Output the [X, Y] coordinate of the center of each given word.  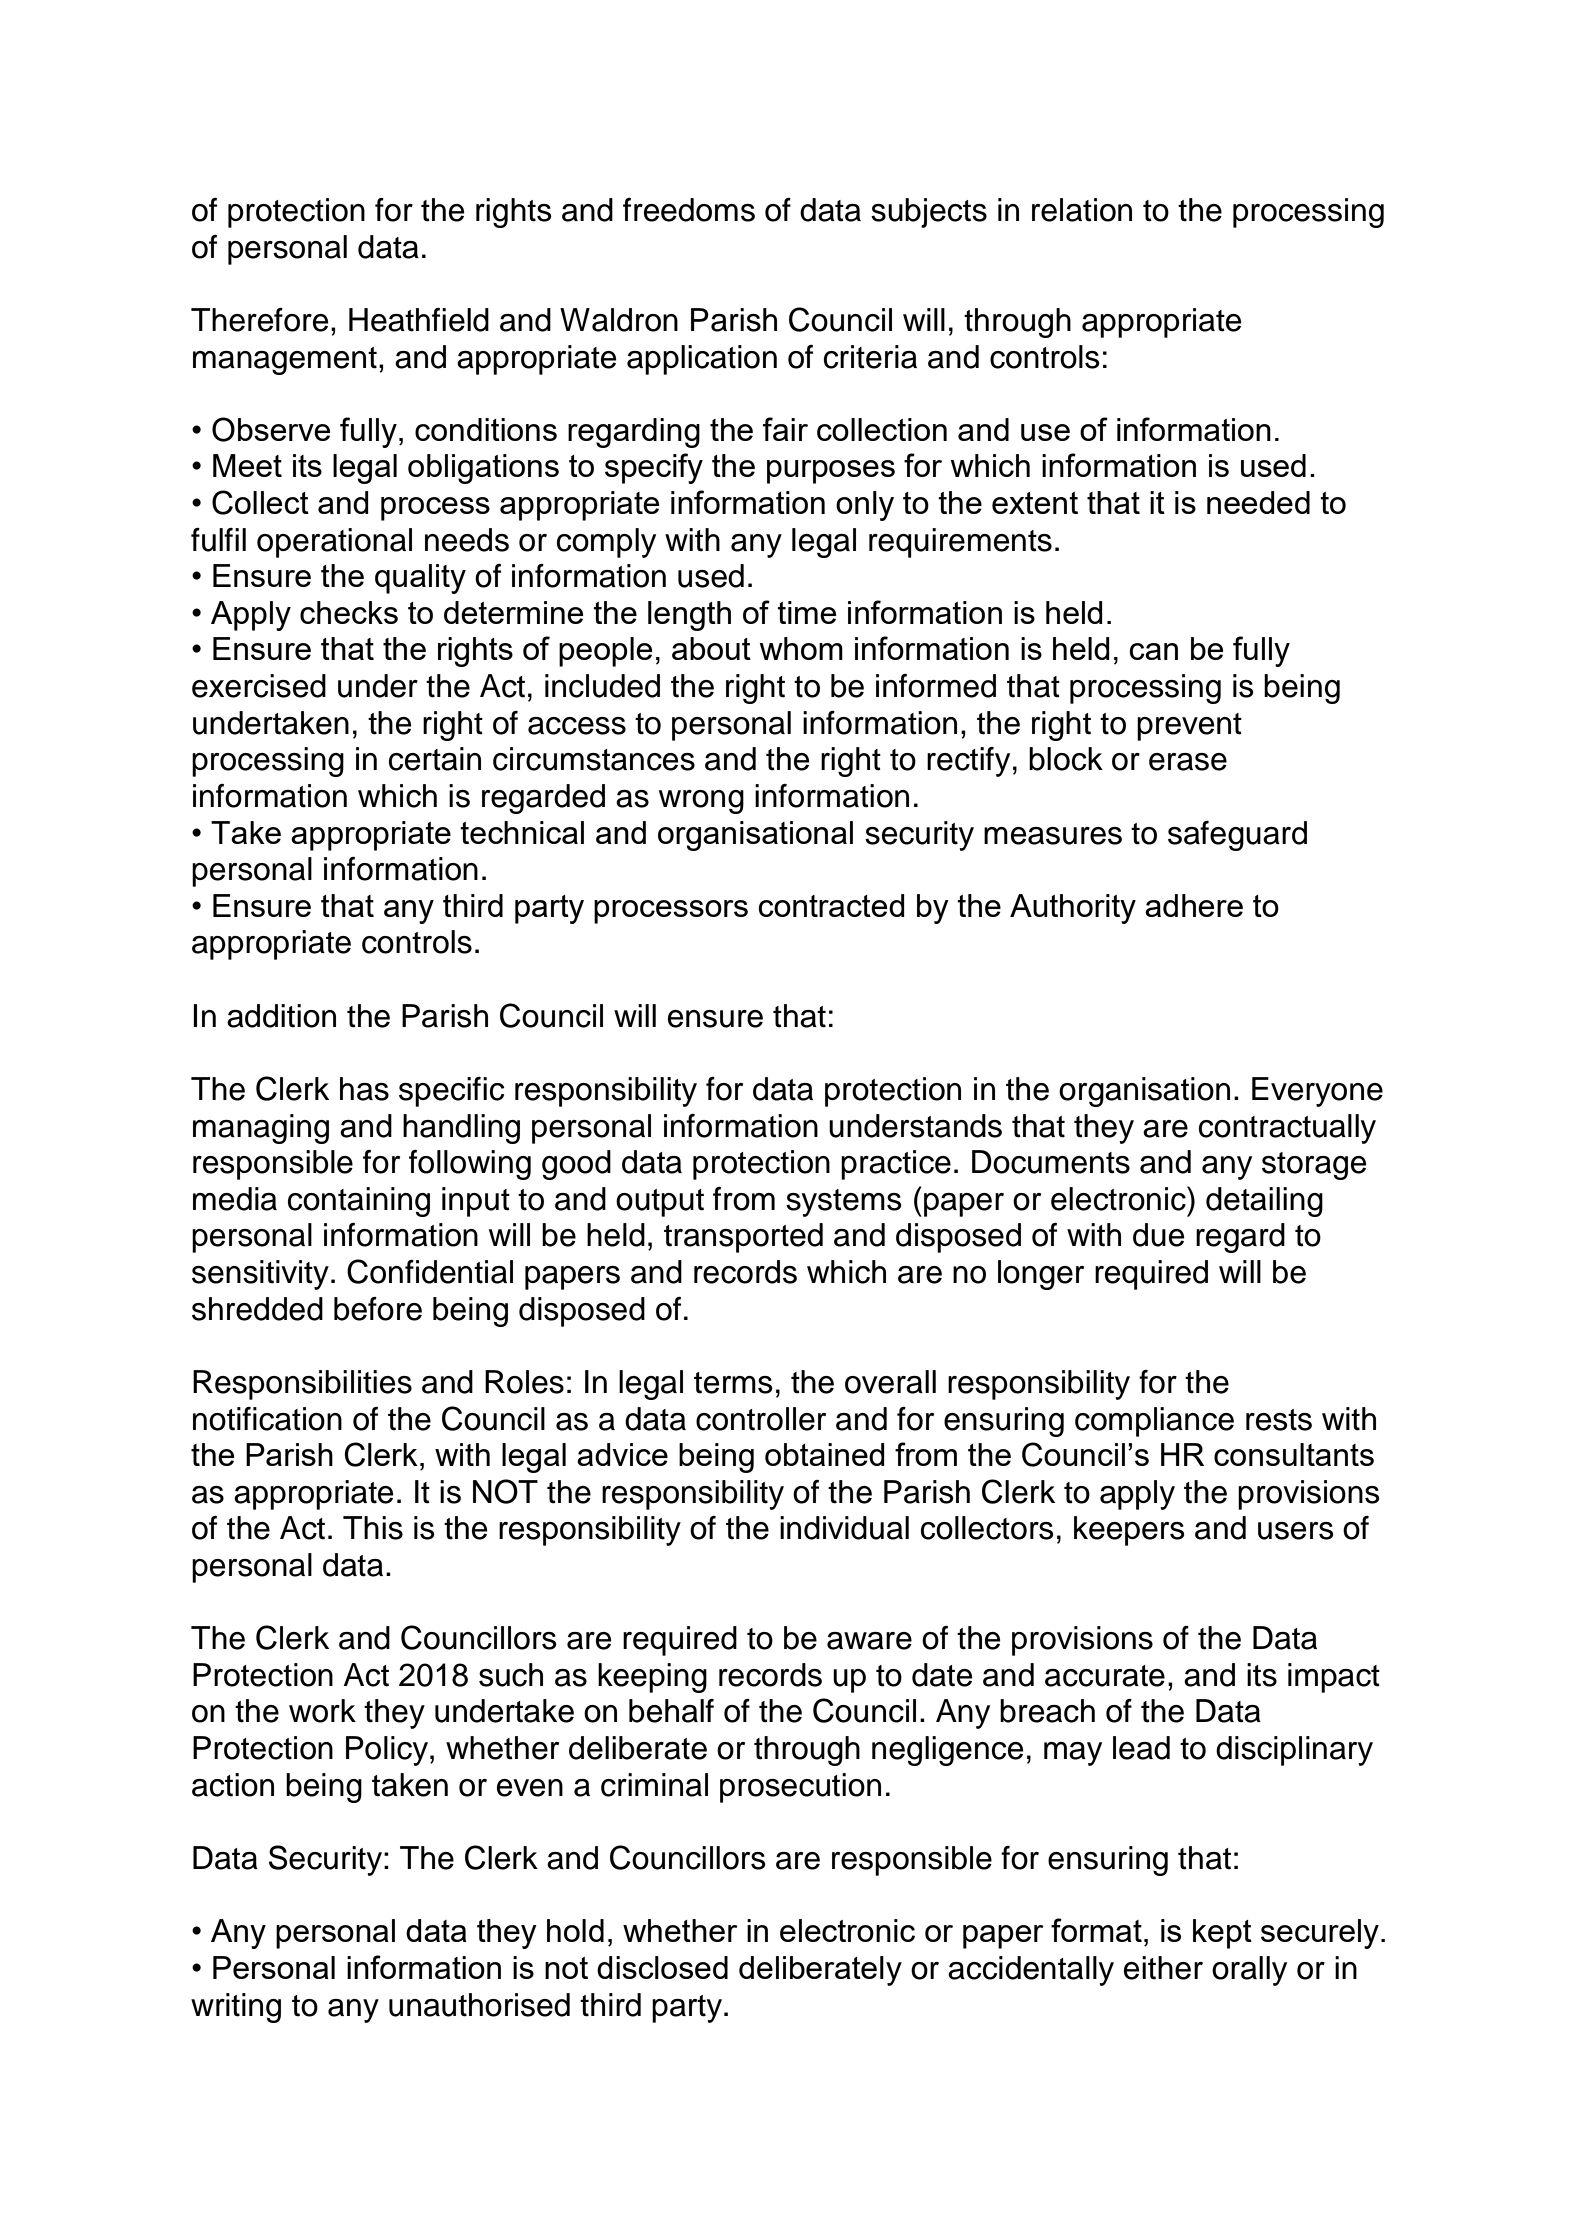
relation [1082, 210]
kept [1222, 1934]
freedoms [689, 210]
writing [236, 2008]
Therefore [259, 320]
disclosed [662, 1967]
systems [844, 1203]
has [364, 1089]
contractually [1287, 1129]
